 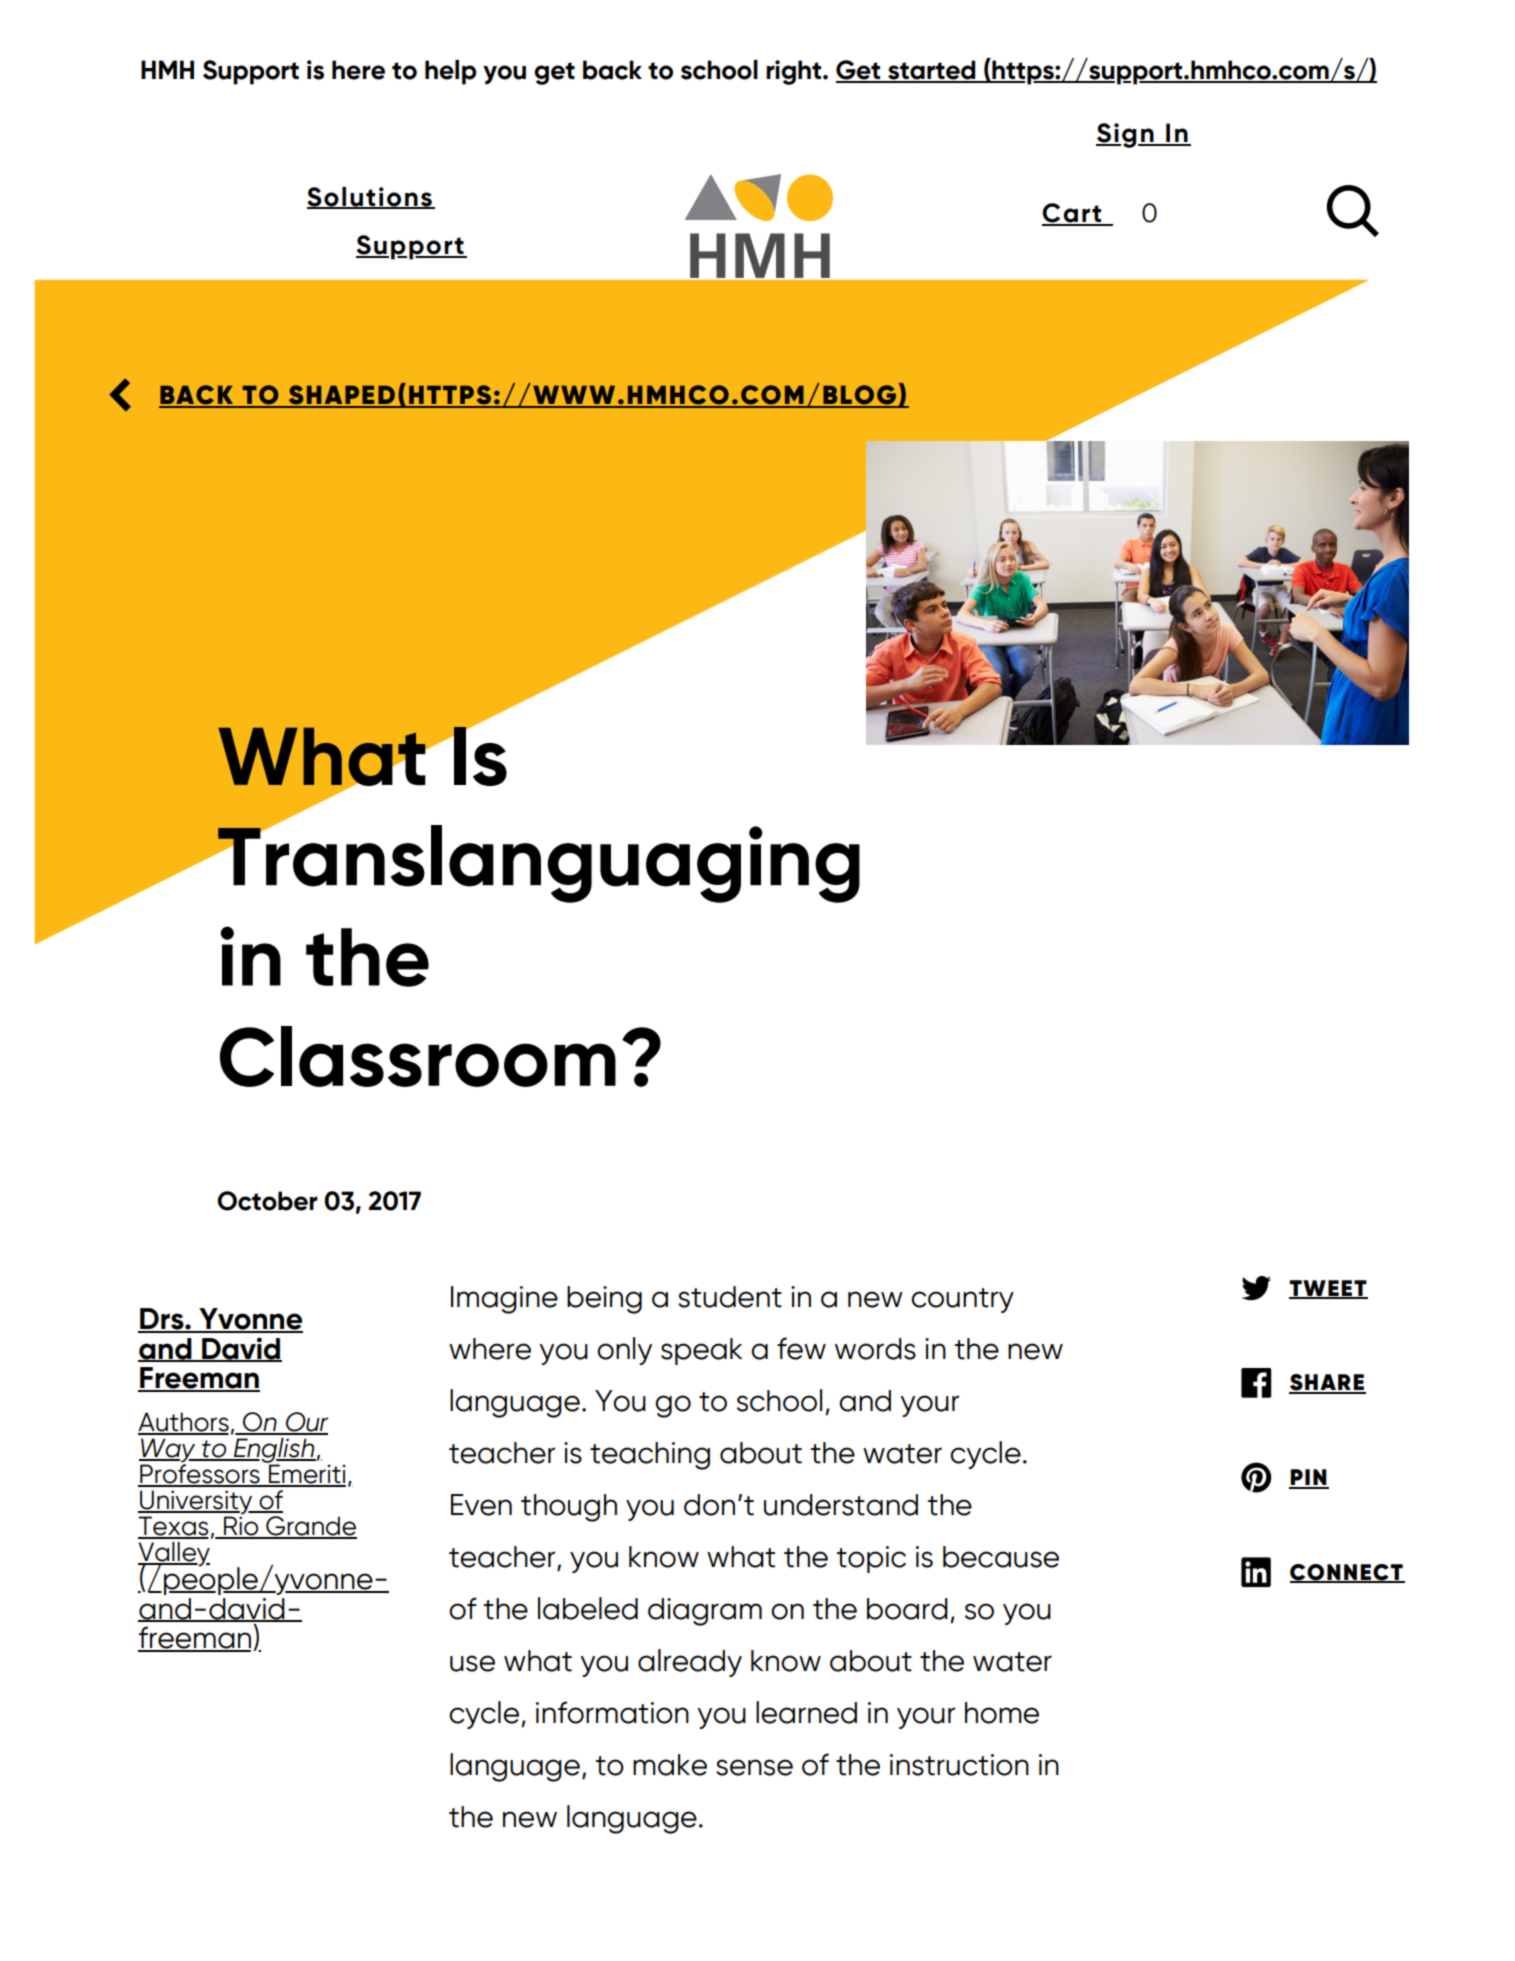 What do you see at coordinates (801, 1348) in the screenshot?
I see `few` at bounding box center [801, 1348].
